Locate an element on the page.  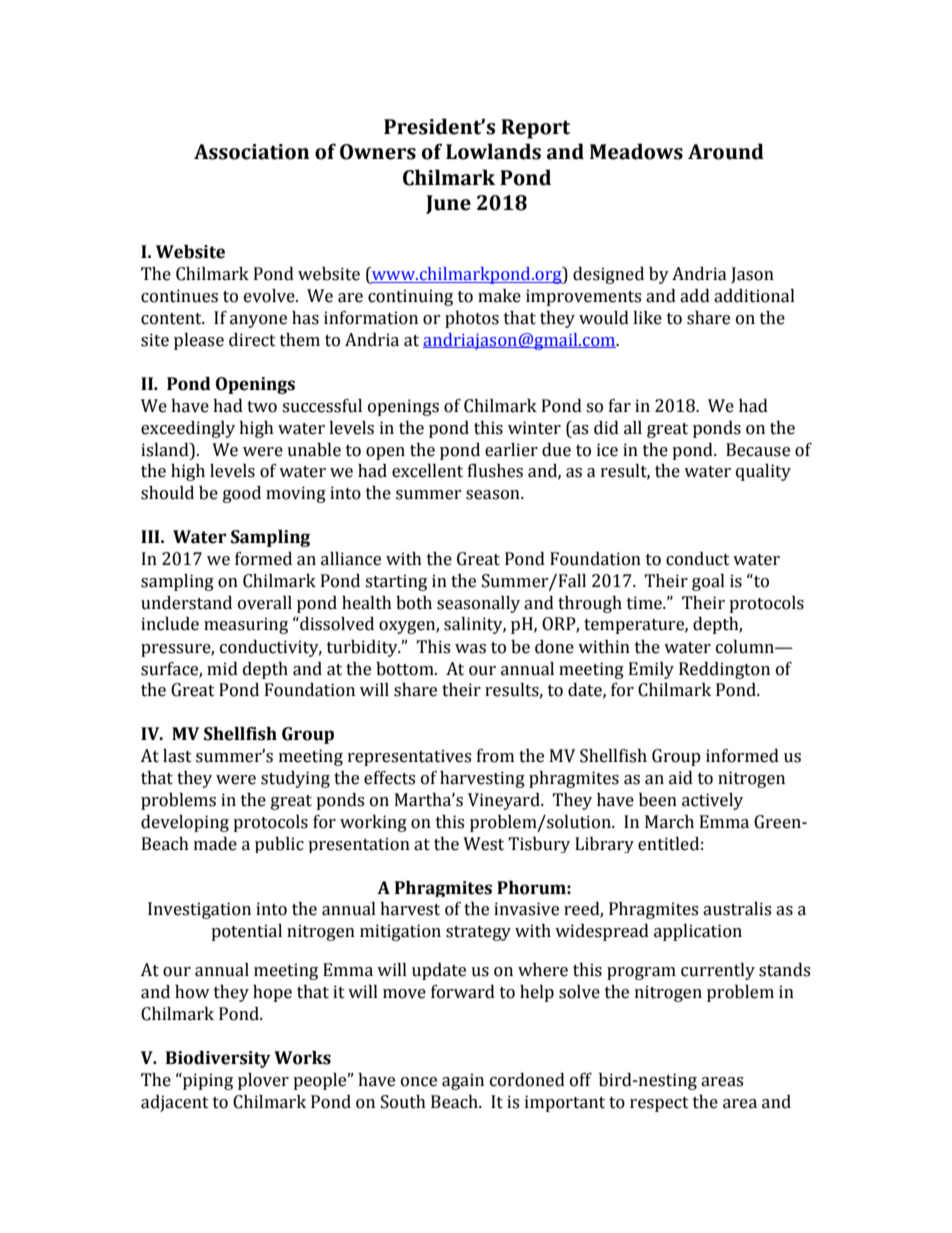
studying is located at coordinates (295, 779).
